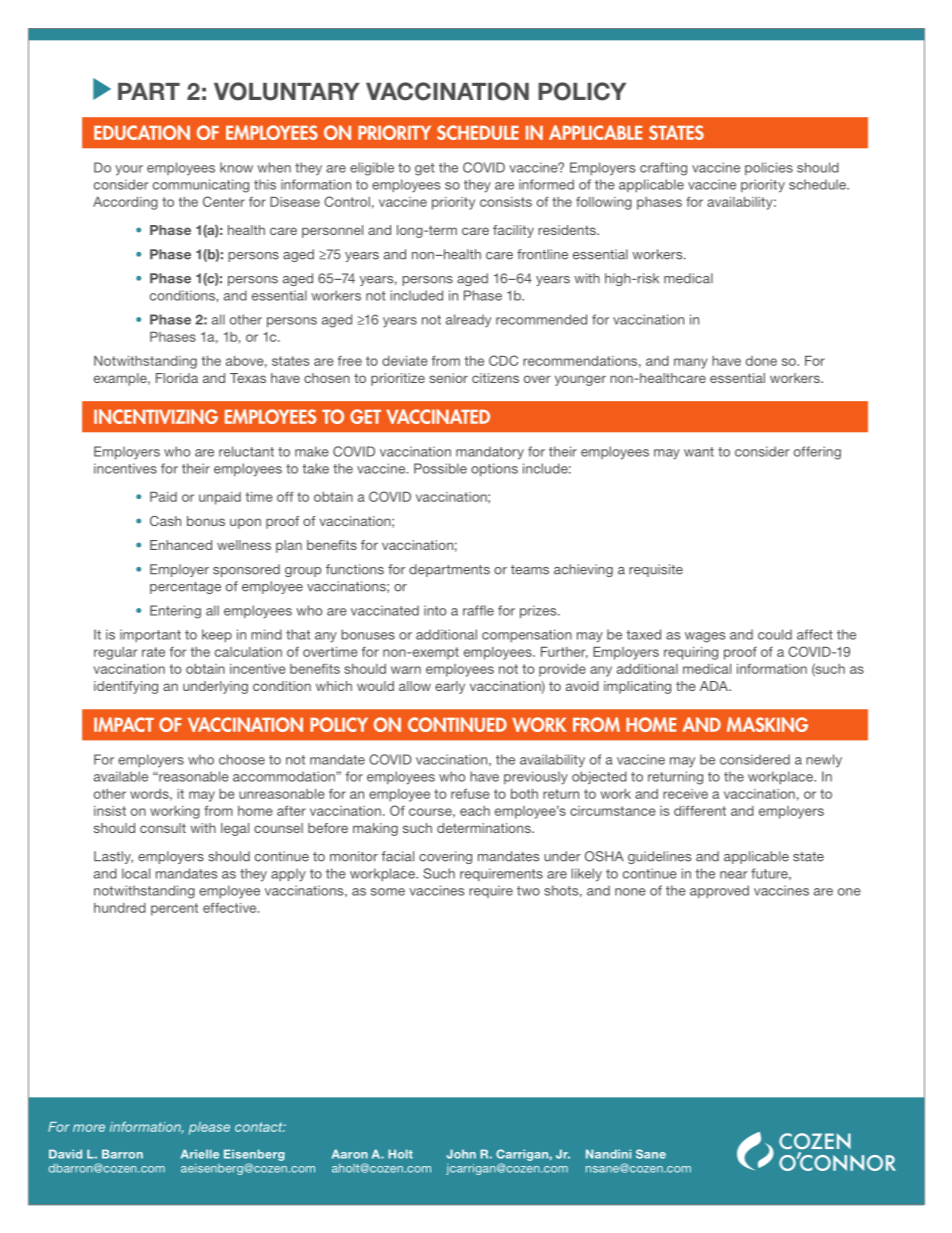 The width and height of the image is (952, 1233). I want to click on refuse, so click(470, 793).
